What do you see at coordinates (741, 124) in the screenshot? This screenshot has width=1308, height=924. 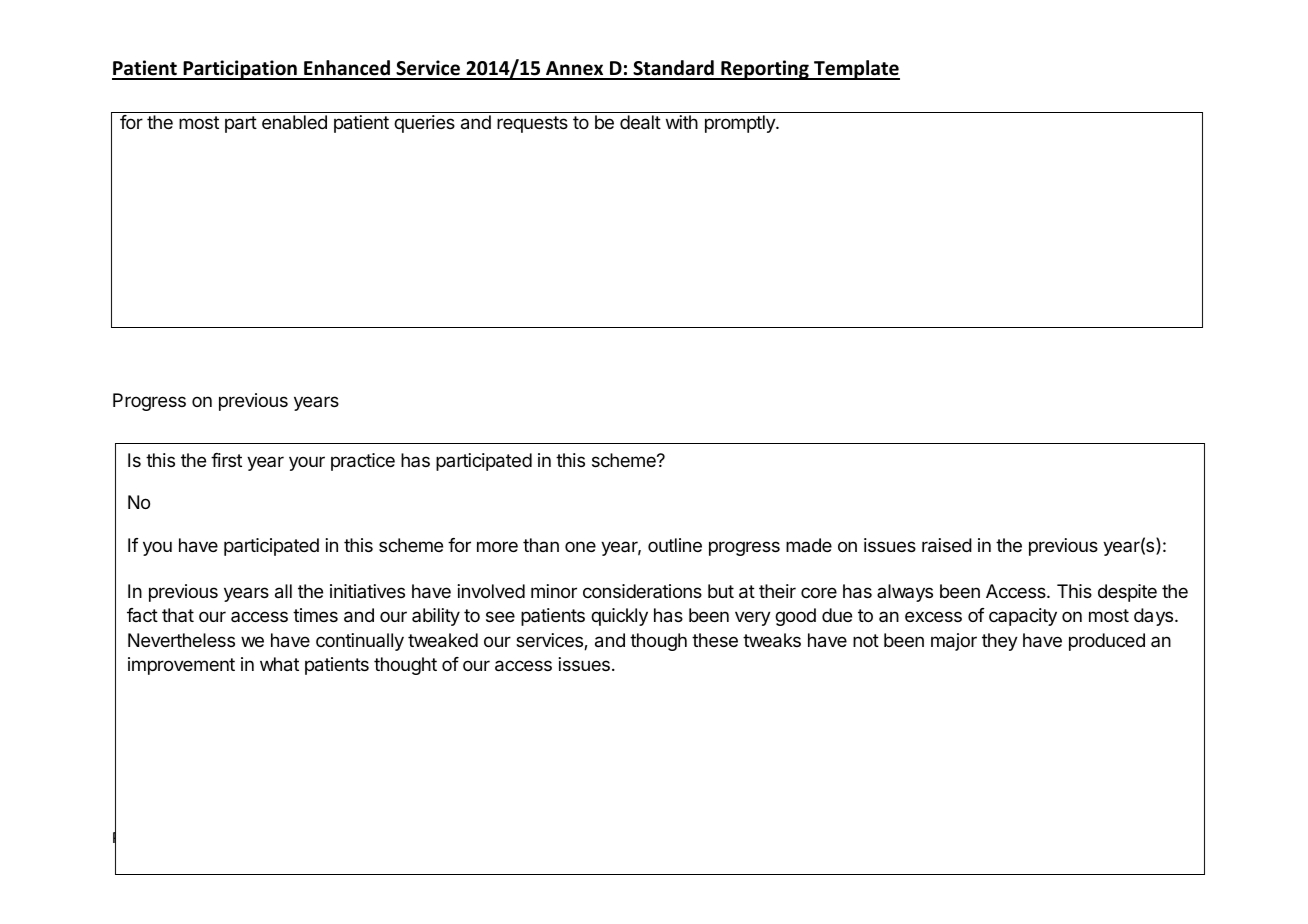 I see `promptly` at bounding box center [741, 124].
